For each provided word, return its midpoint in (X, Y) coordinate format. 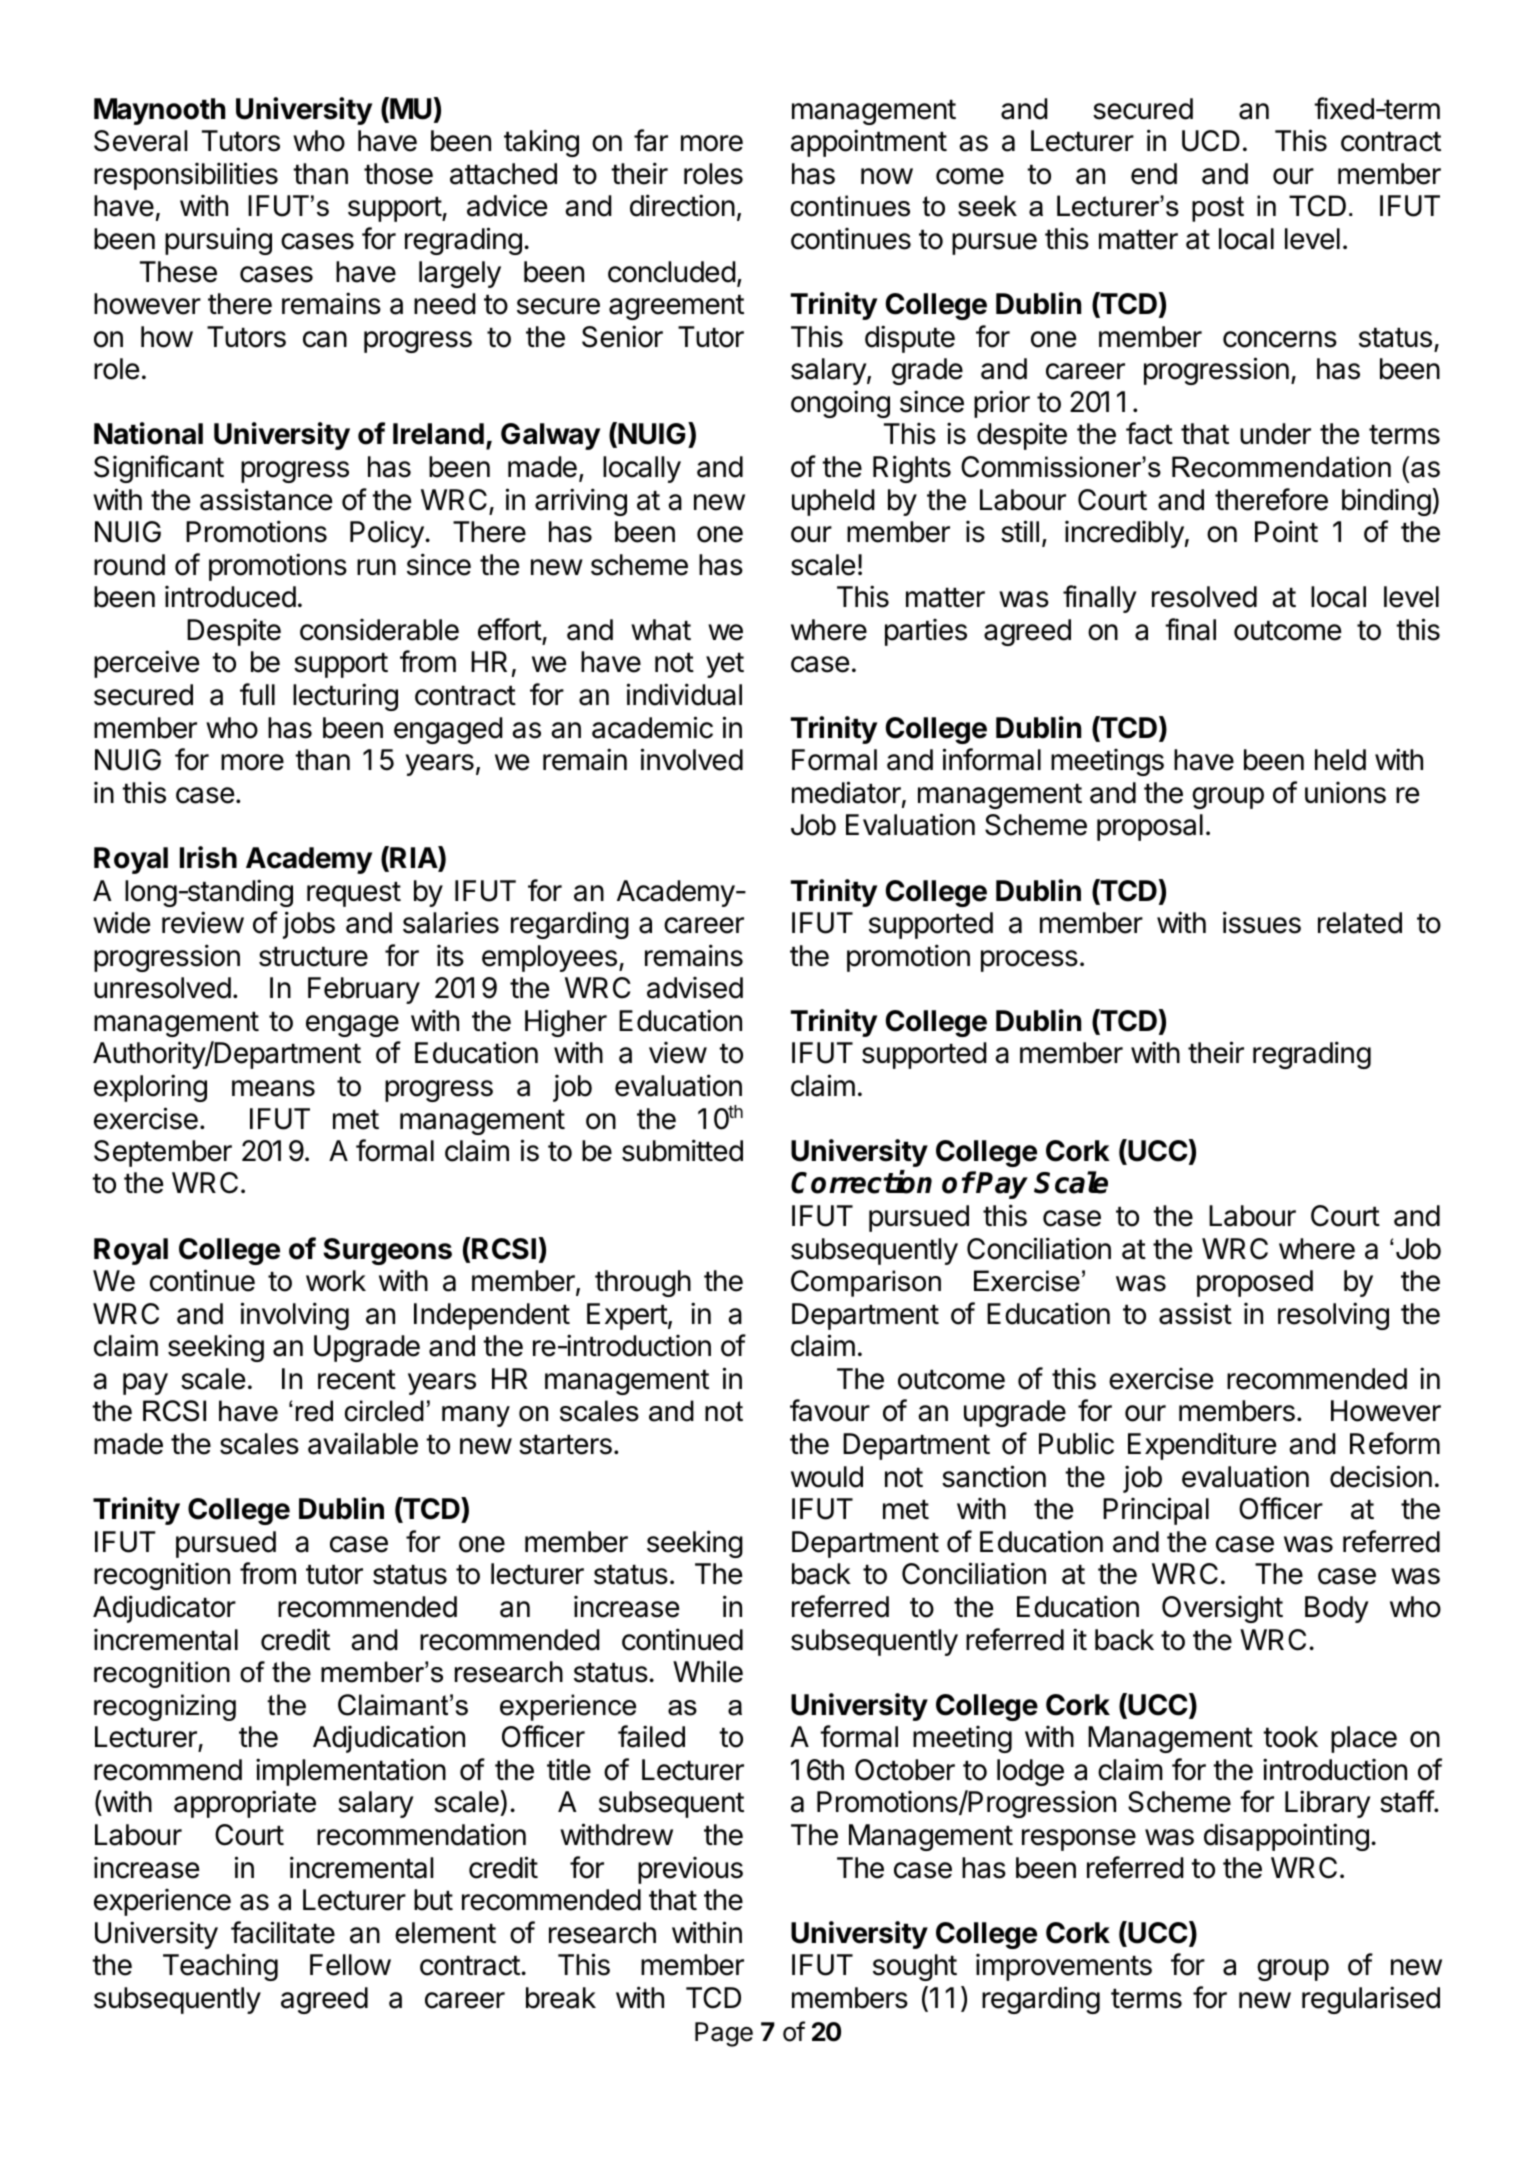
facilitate (283, 1932)
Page (724, 2034)
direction (682, 205)
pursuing (218, 241)
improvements (1064, 1967)
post (1218, 209)
